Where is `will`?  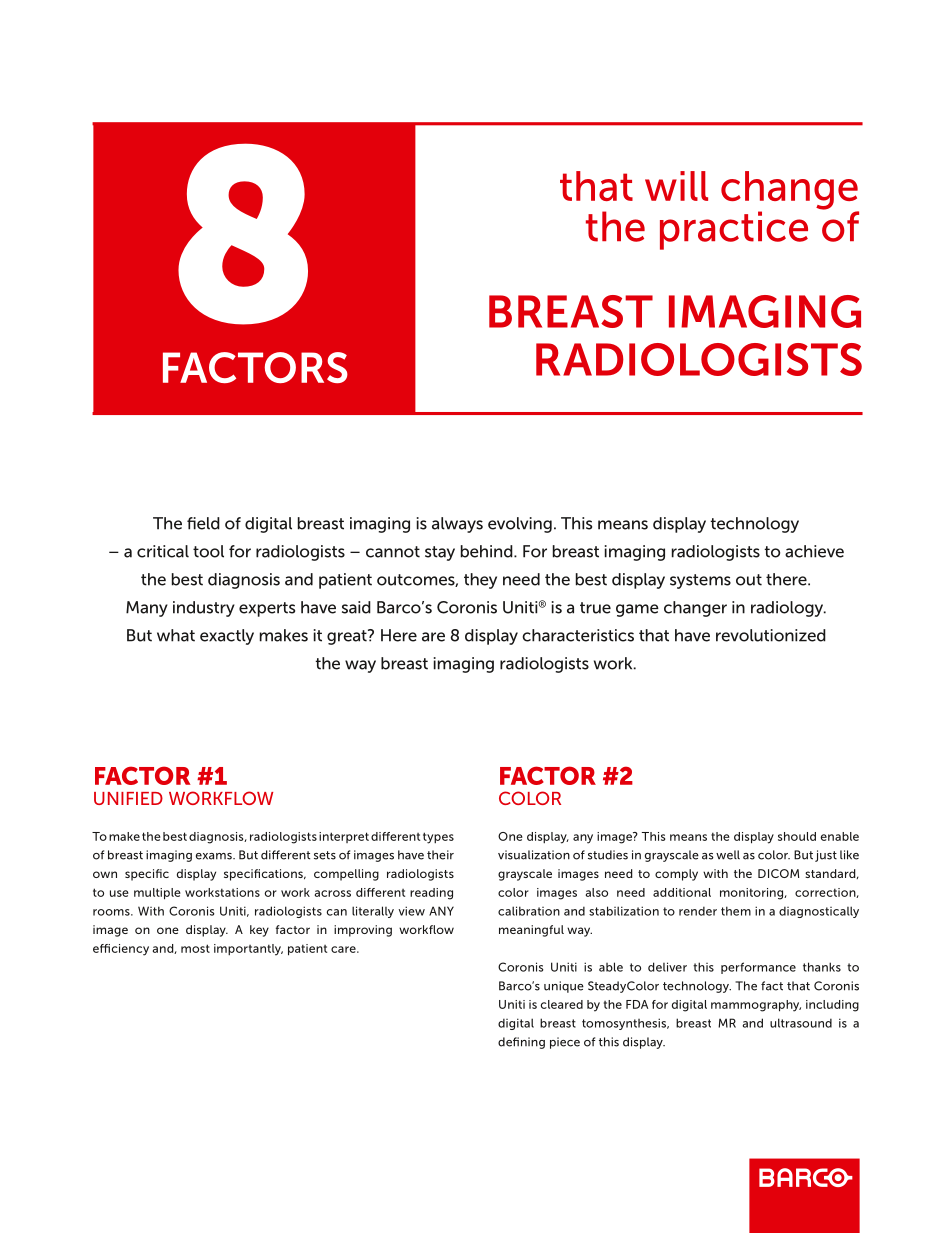 will is located at coordinates (676, 186).
